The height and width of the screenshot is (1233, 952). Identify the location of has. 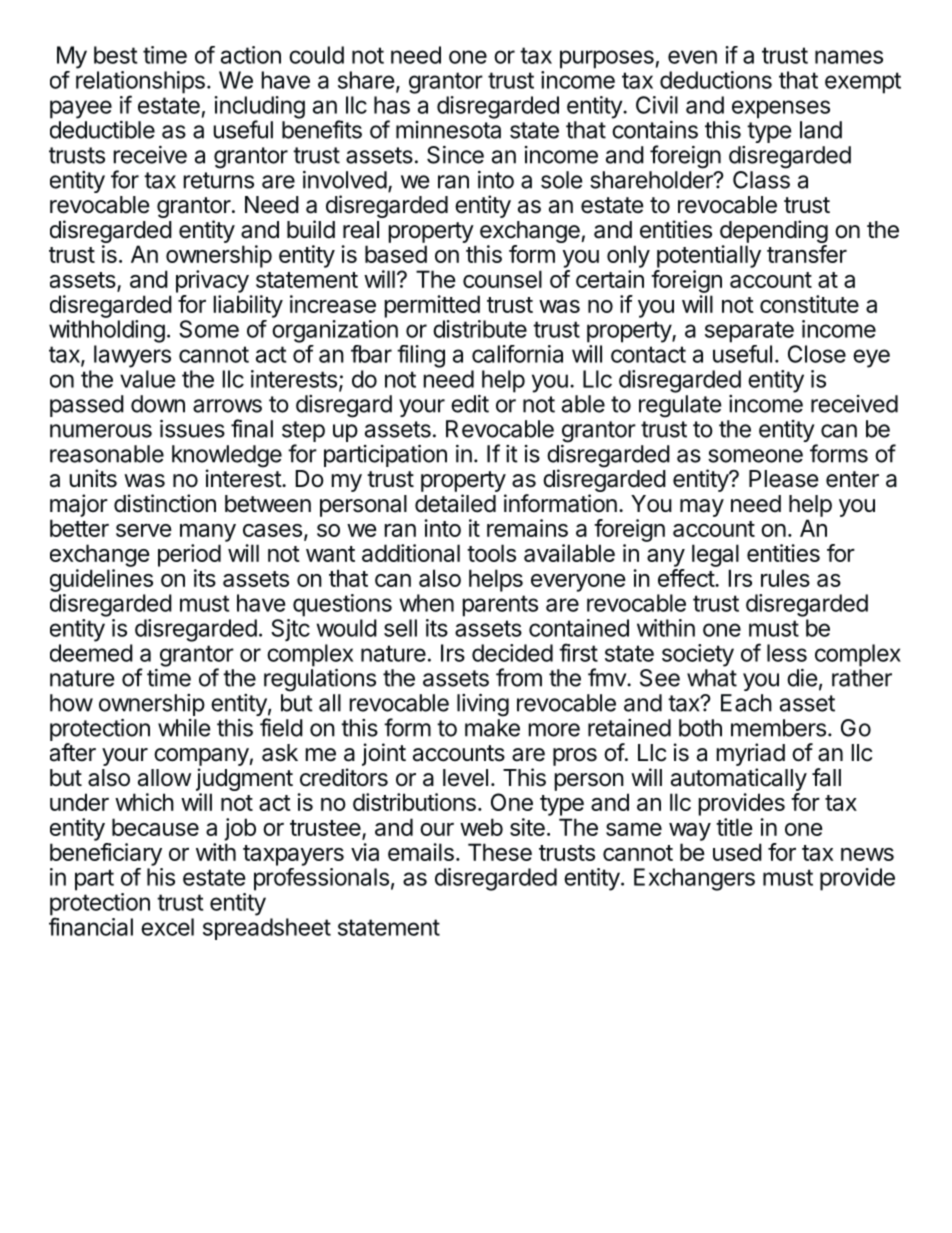
(392, 105).
